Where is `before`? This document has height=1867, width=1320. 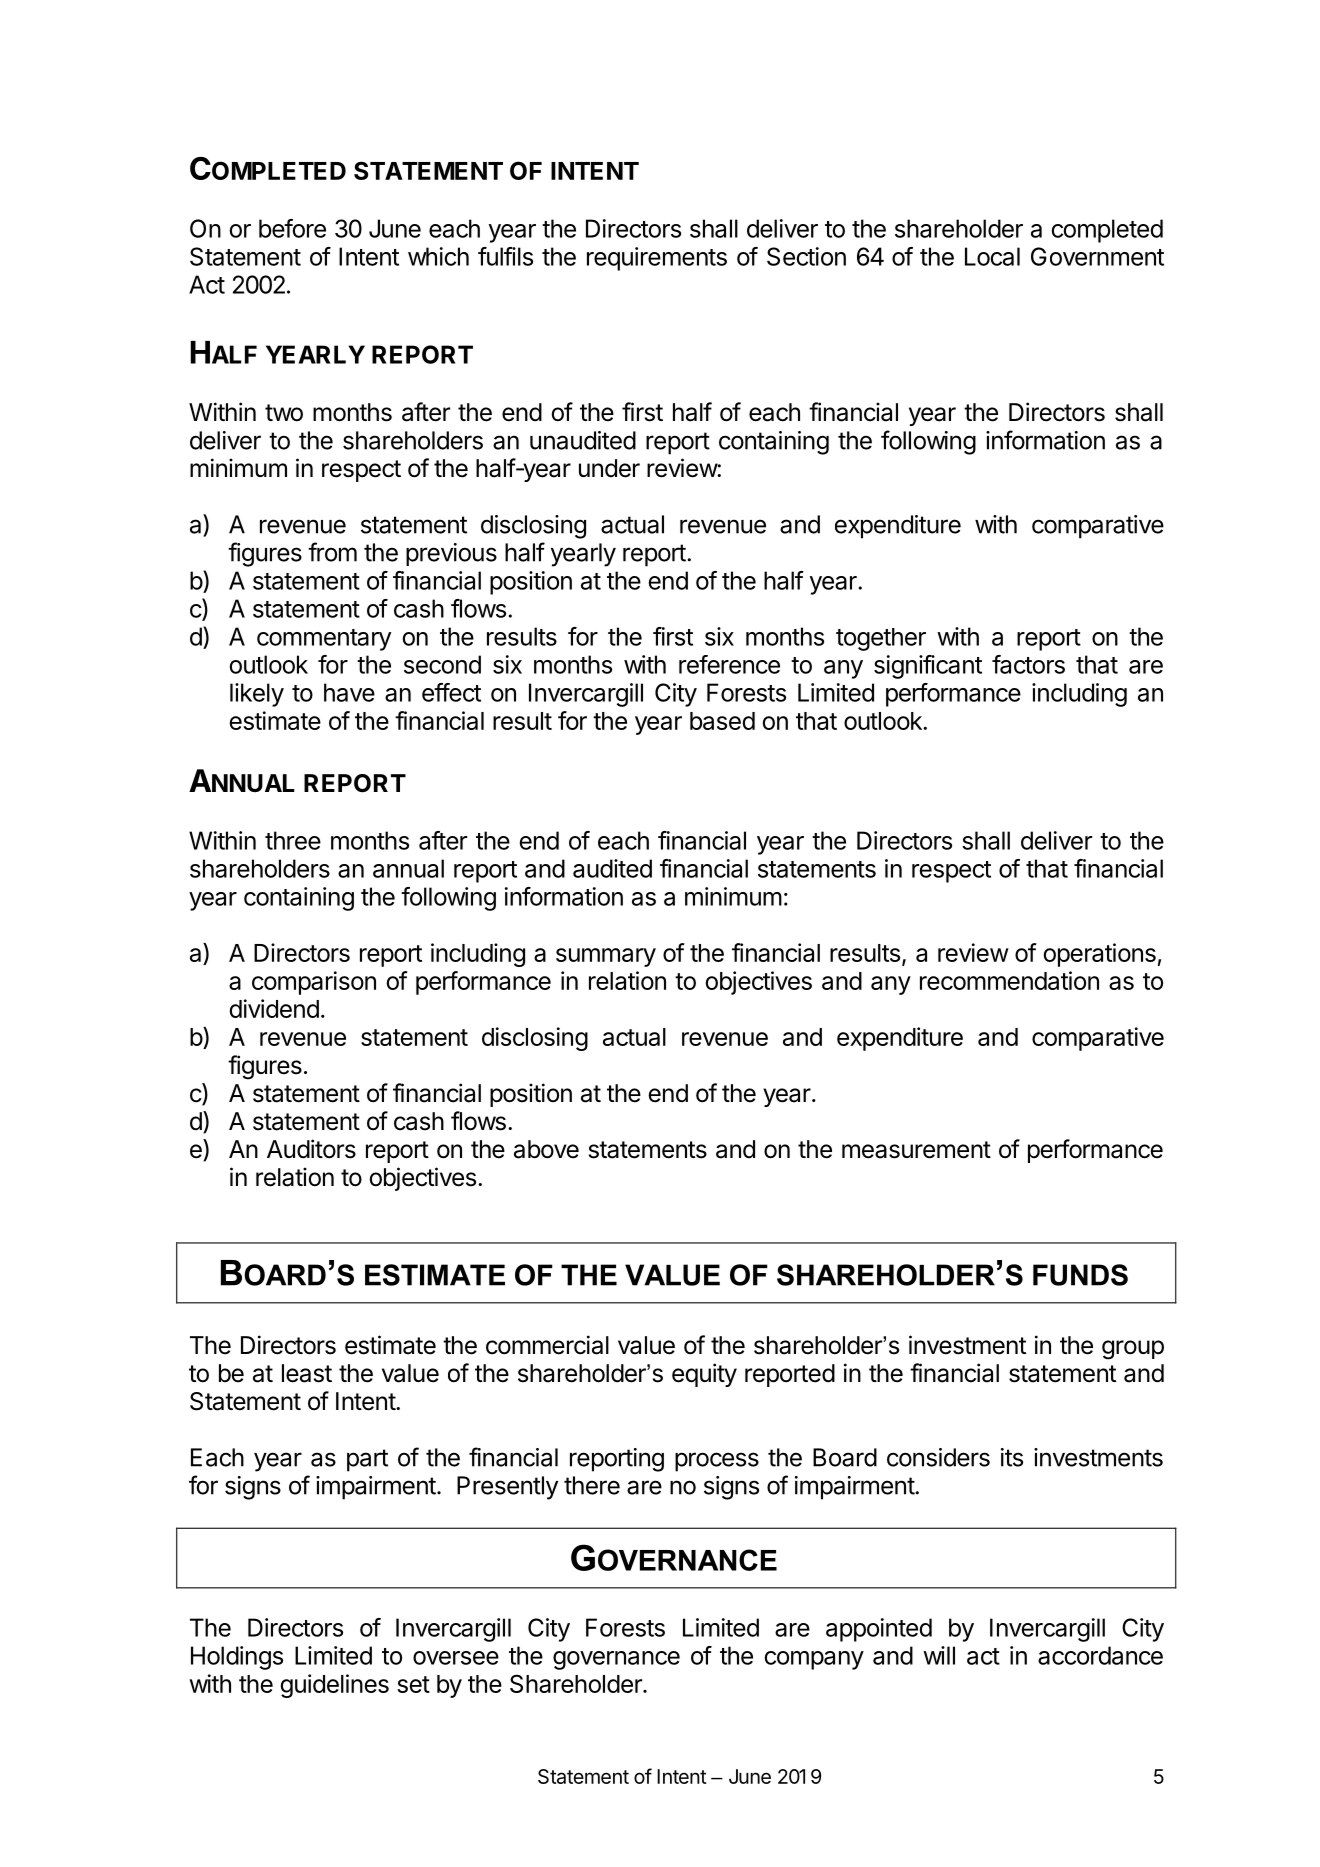 before is located at coordinates (292, 228).
